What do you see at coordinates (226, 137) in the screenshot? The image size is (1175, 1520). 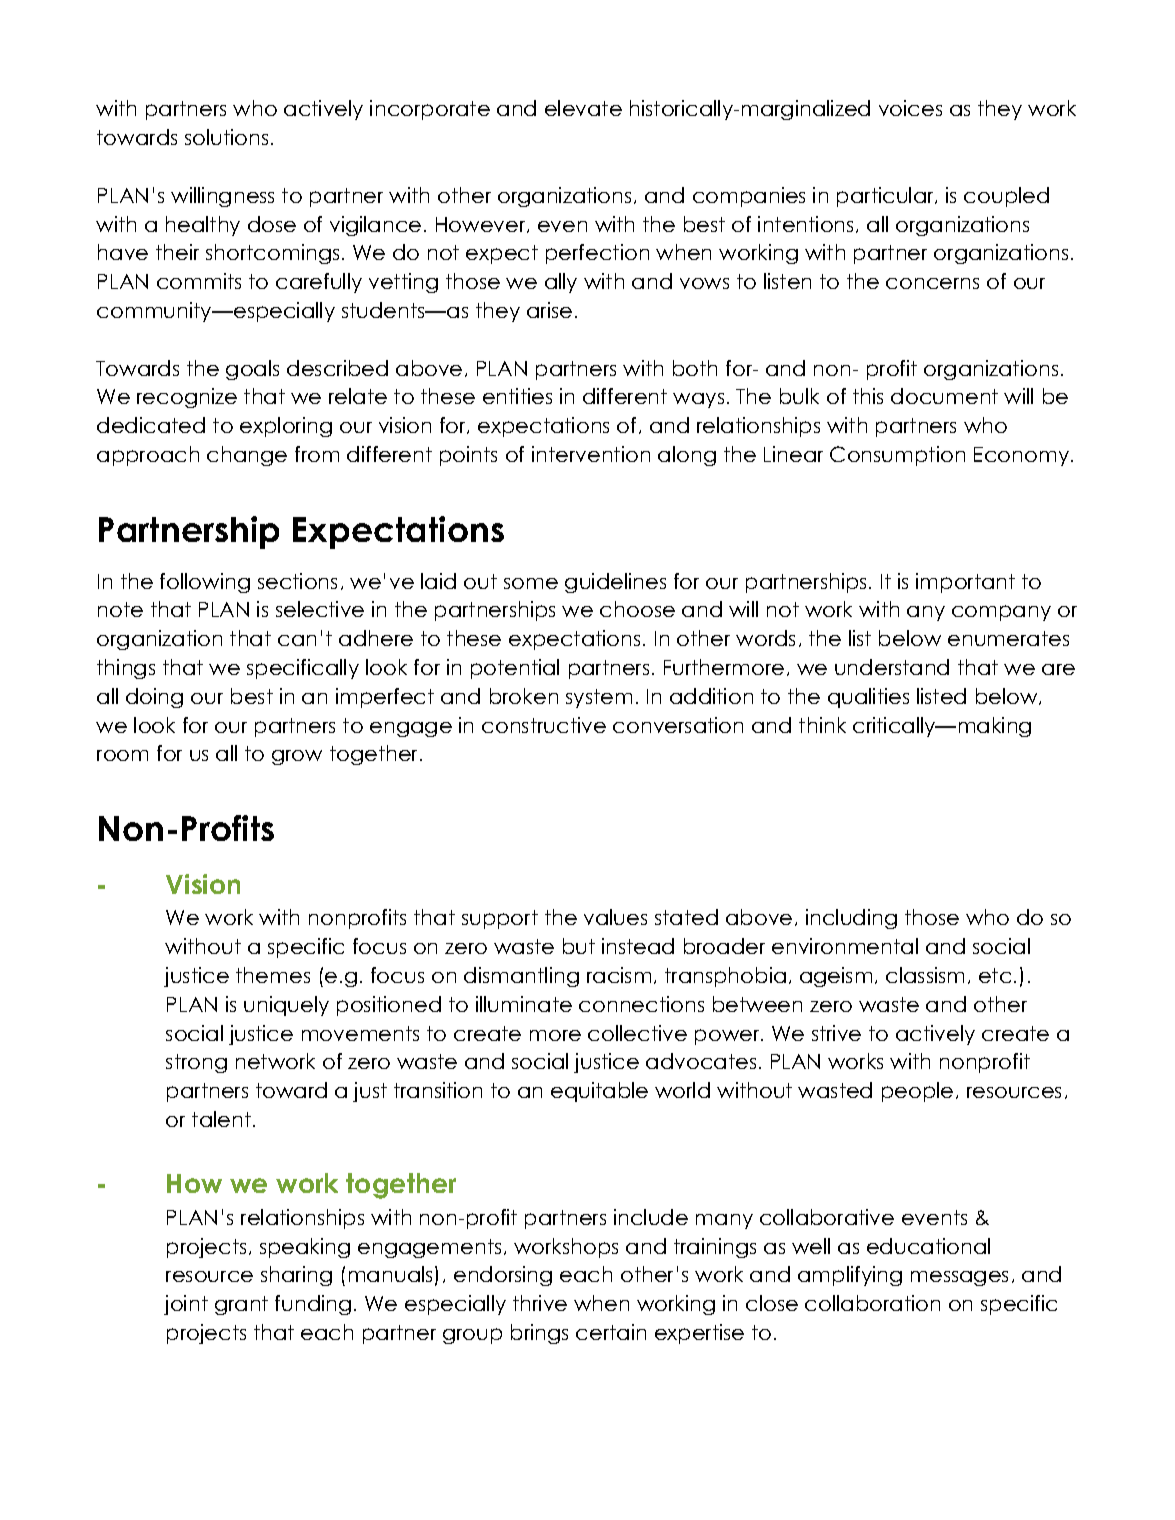 I see `solutions` at bounding box center [226, 137].
